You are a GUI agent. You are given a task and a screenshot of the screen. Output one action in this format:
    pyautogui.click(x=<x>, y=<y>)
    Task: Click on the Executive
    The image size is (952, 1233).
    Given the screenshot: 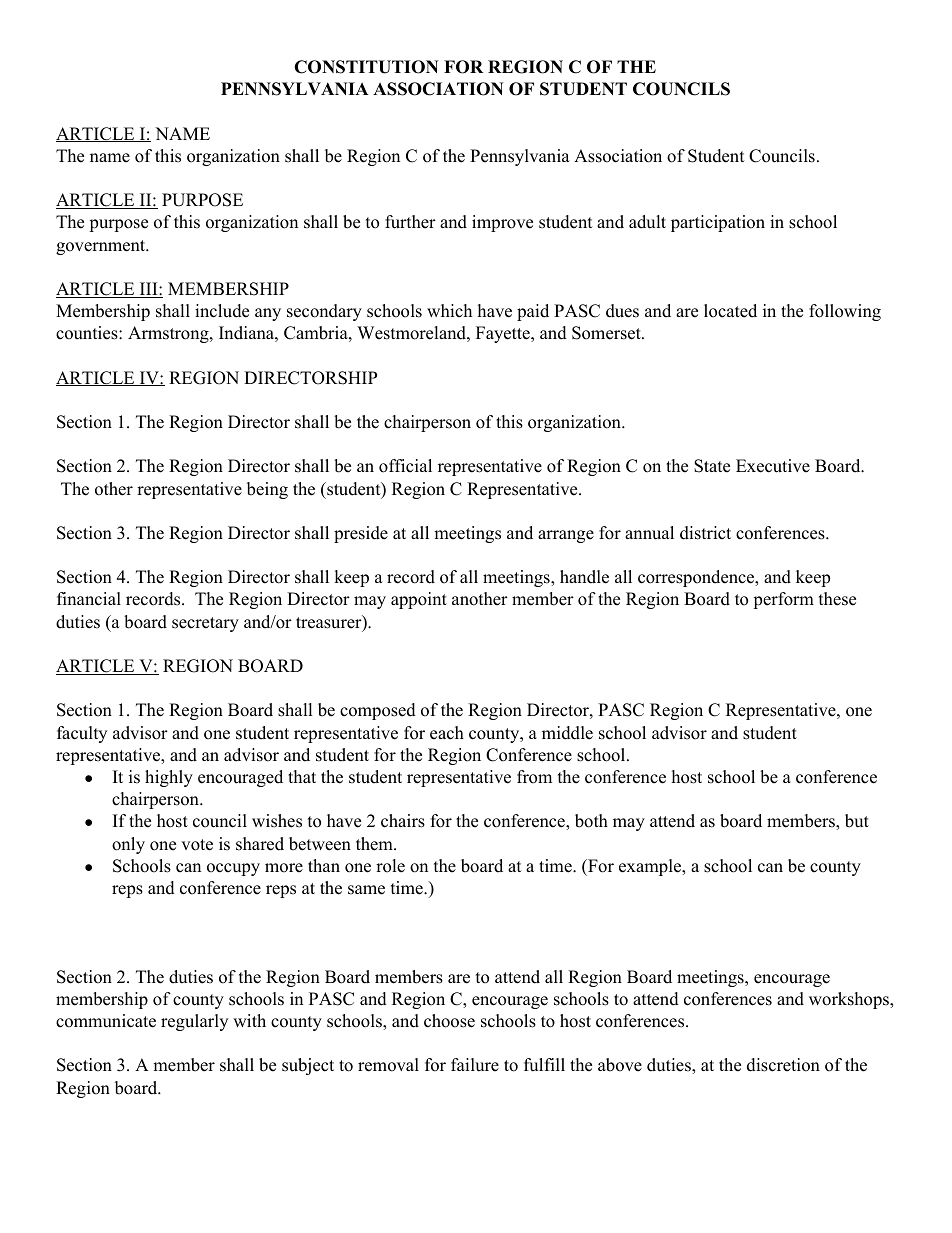 What is the action you would take?
    pyautogui.click(x=773, y=466)
